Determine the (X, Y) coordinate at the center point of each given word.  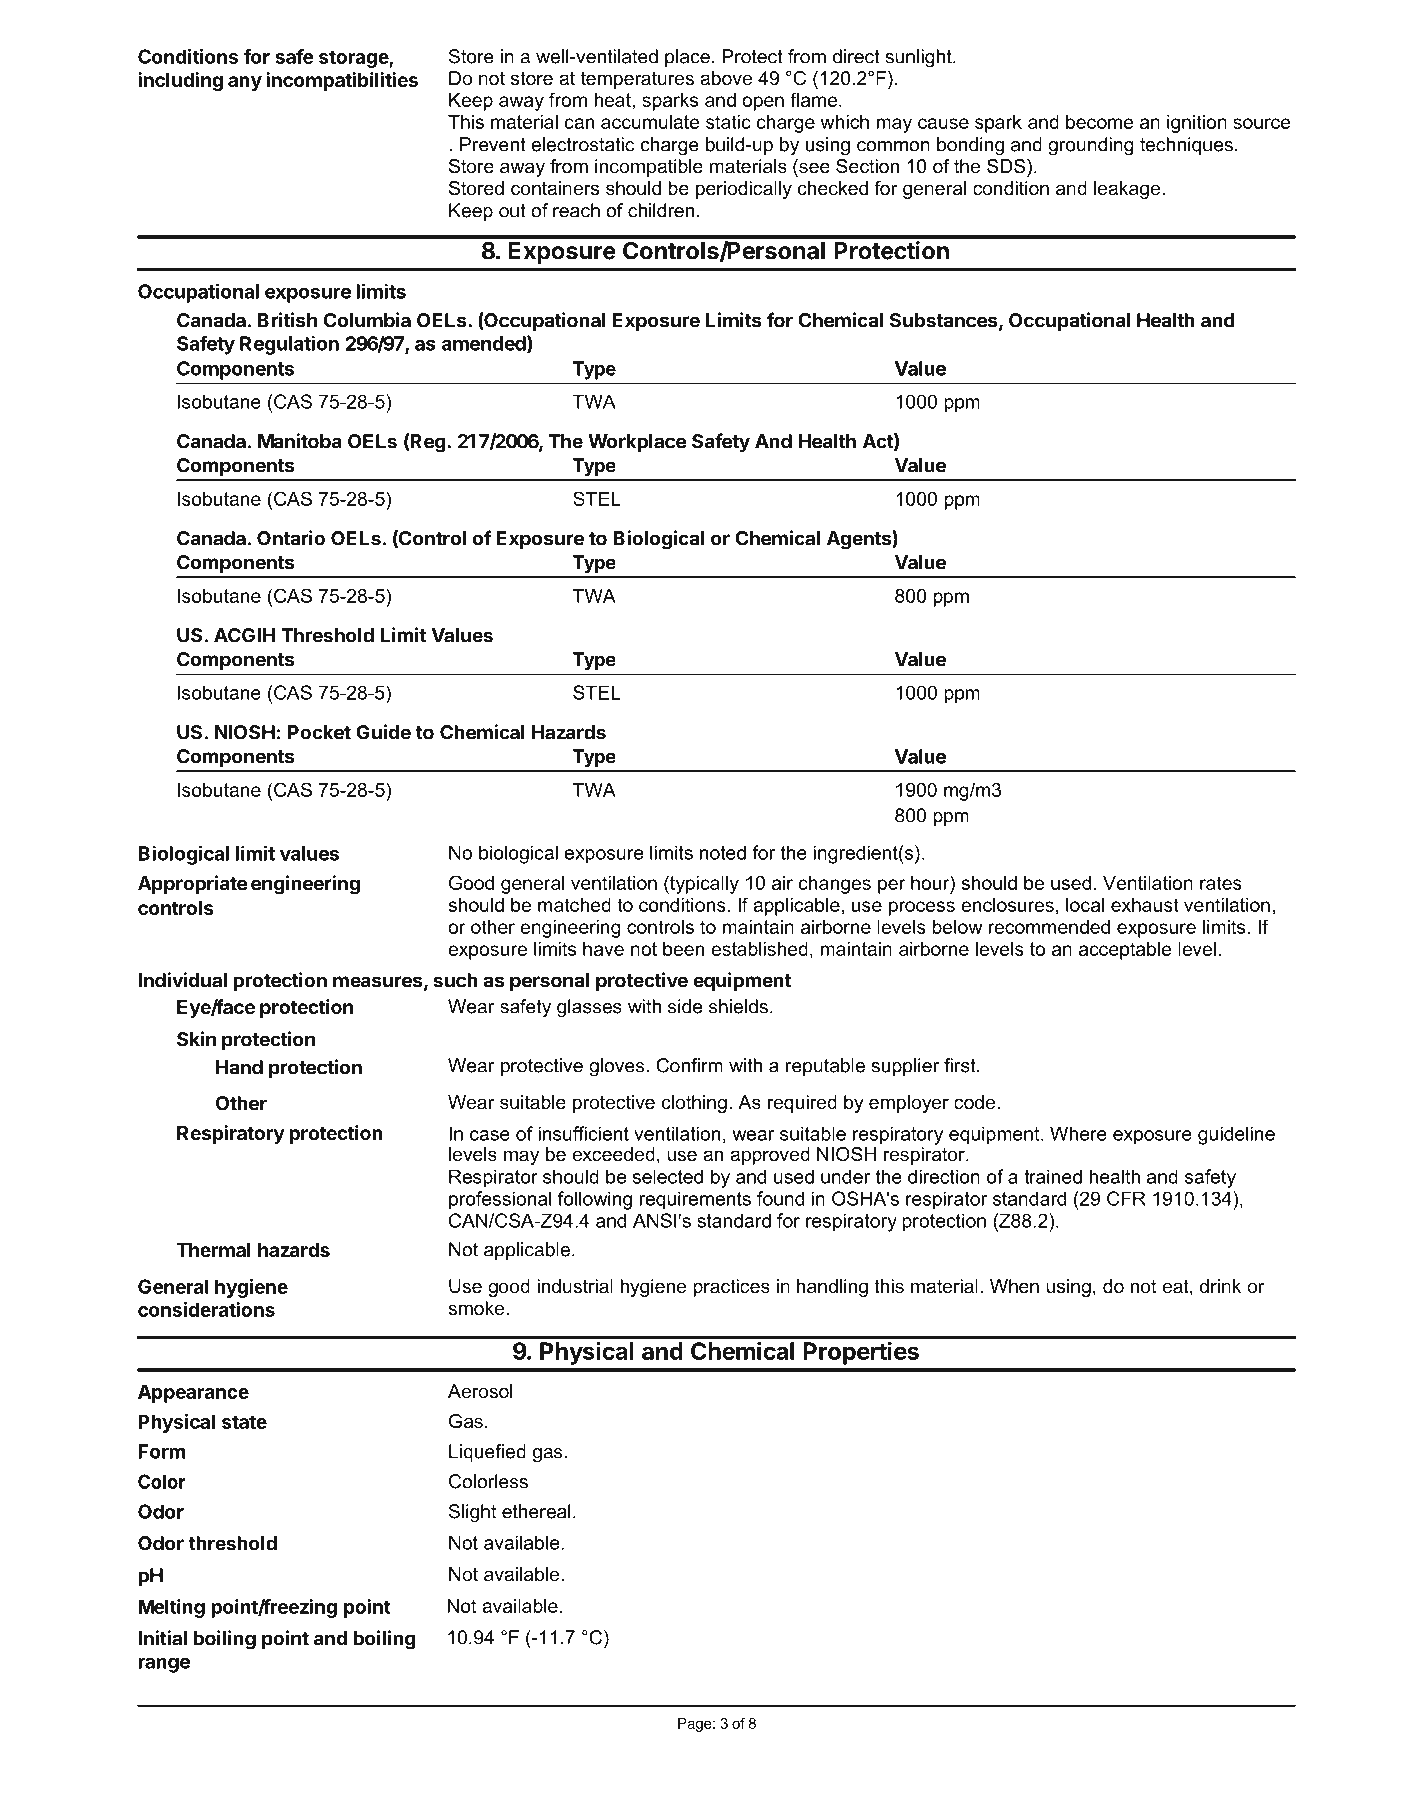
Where (1078, 1133)
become (1100, 122)
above (726, 78)
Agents (860, 540)
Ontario (291, 538)
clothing (694, 1104)
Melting (171, 1608)
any (245, 83)
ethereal (536, 1511)
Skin (196, 1039)
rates (1221, 883)
